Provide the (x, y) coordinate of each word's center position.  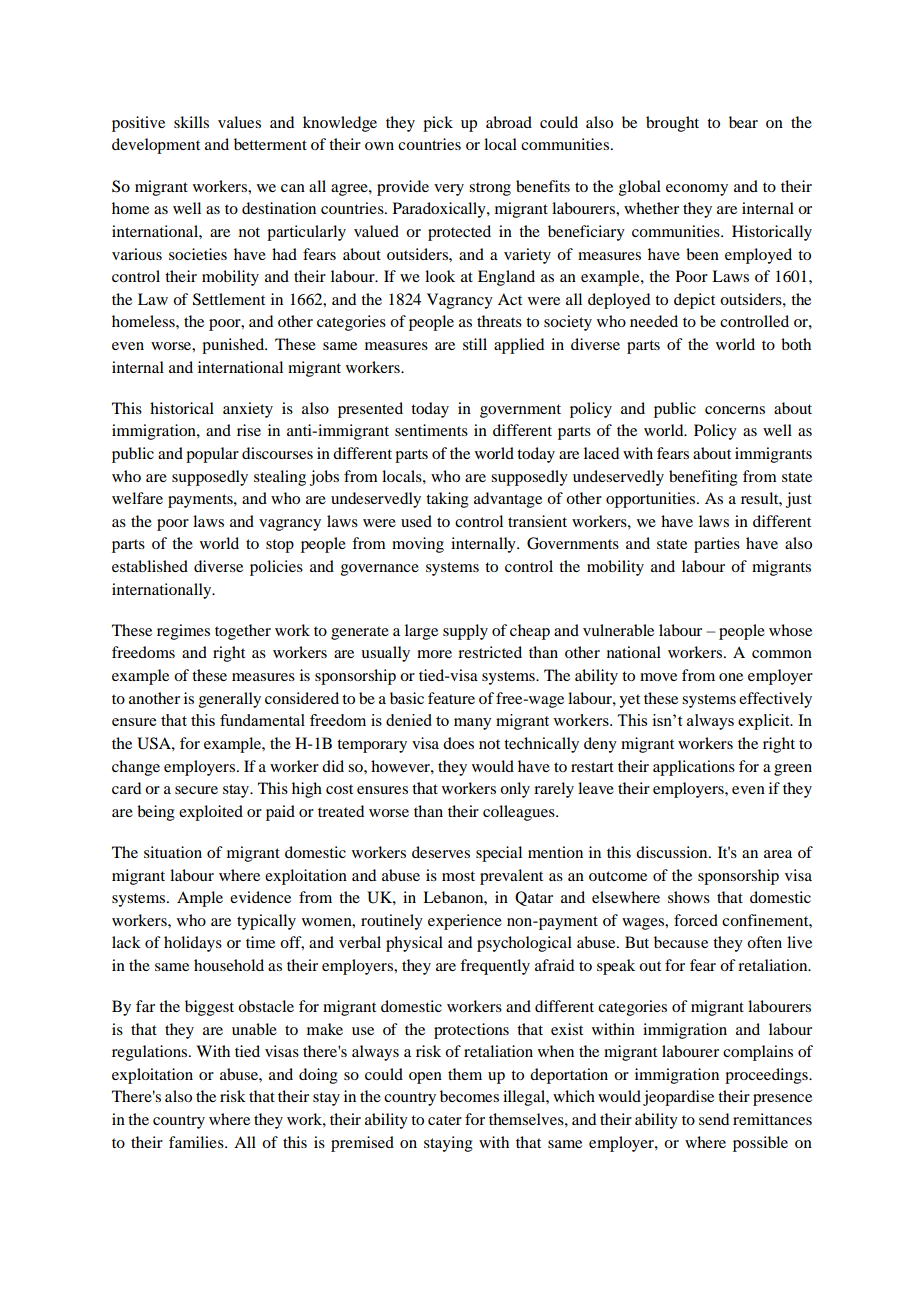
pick (438, 124)
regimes (183, 632)
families (197, 1142)
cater (445, 1120)
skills (191, 122)
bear (743, 122)
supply (465, 632)
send (714, 1119)
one (731, 677)
